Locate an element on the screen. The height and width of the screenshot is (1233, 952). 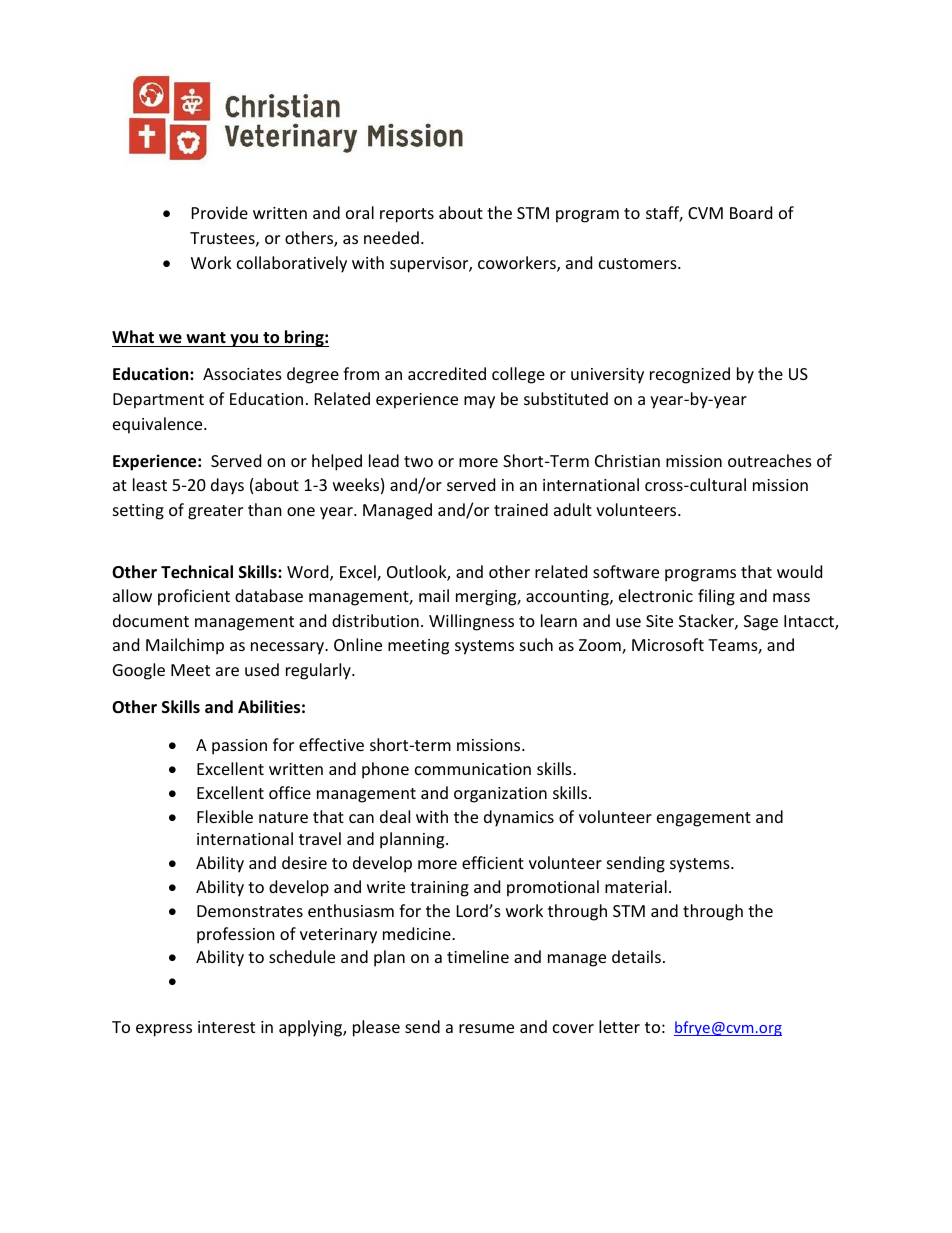
Board is located at coordinates (751, 212).
